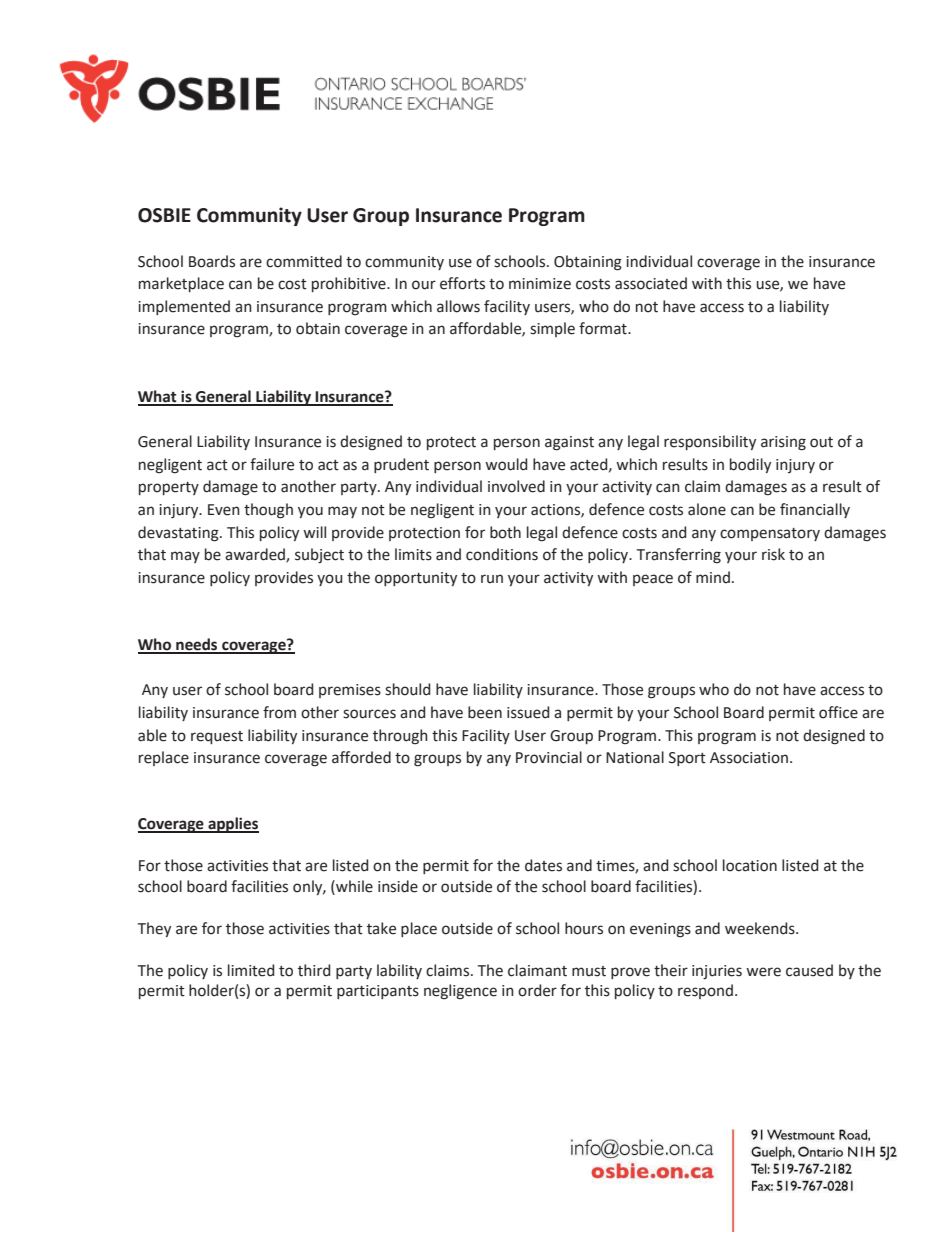 The image size is (952, 1233). Describe the element at coordinates (184, 307) in the document. I see `implemented` at that location.
